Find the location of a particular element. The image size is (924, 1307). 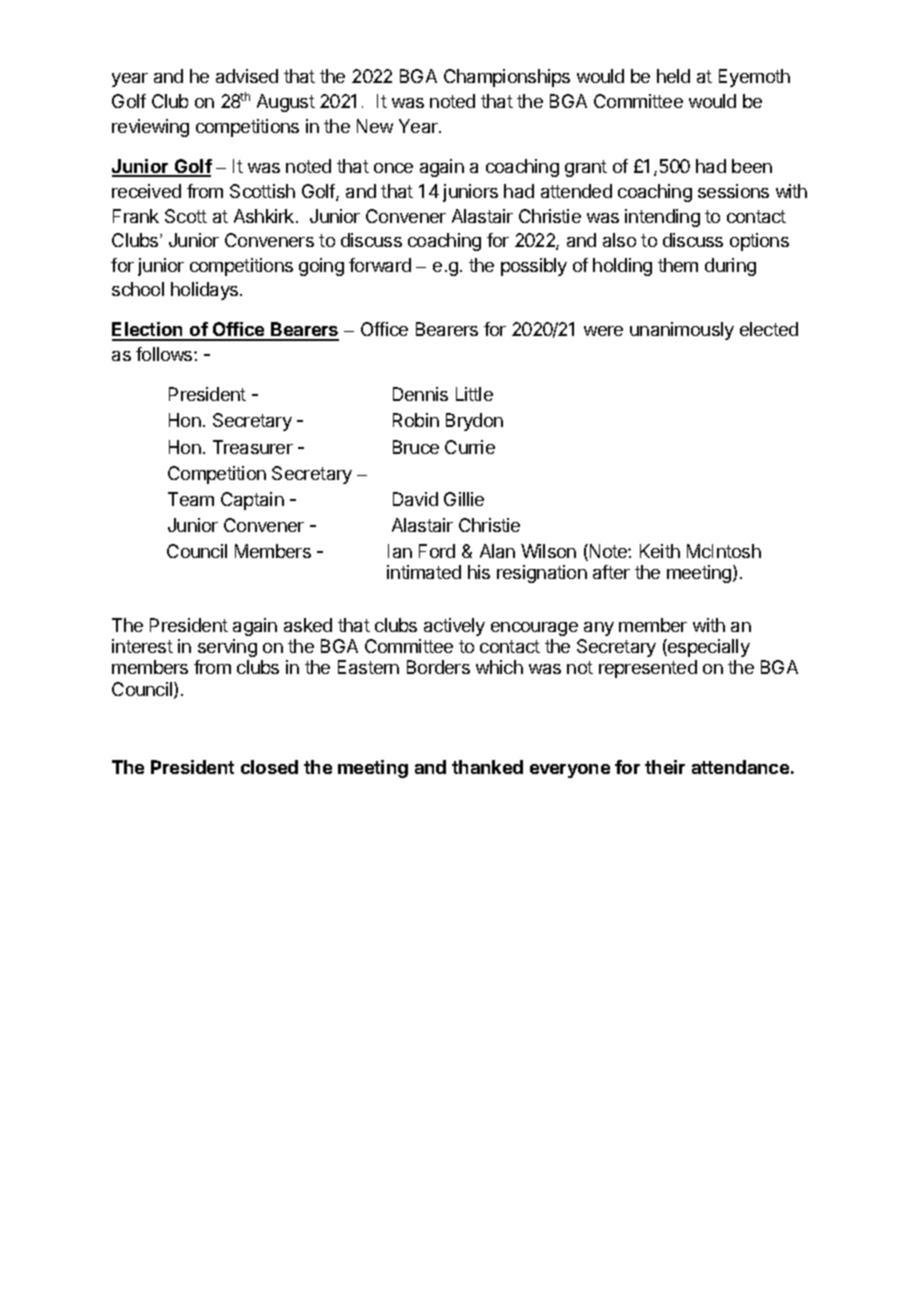

held is located at coordinates (673, 76).
